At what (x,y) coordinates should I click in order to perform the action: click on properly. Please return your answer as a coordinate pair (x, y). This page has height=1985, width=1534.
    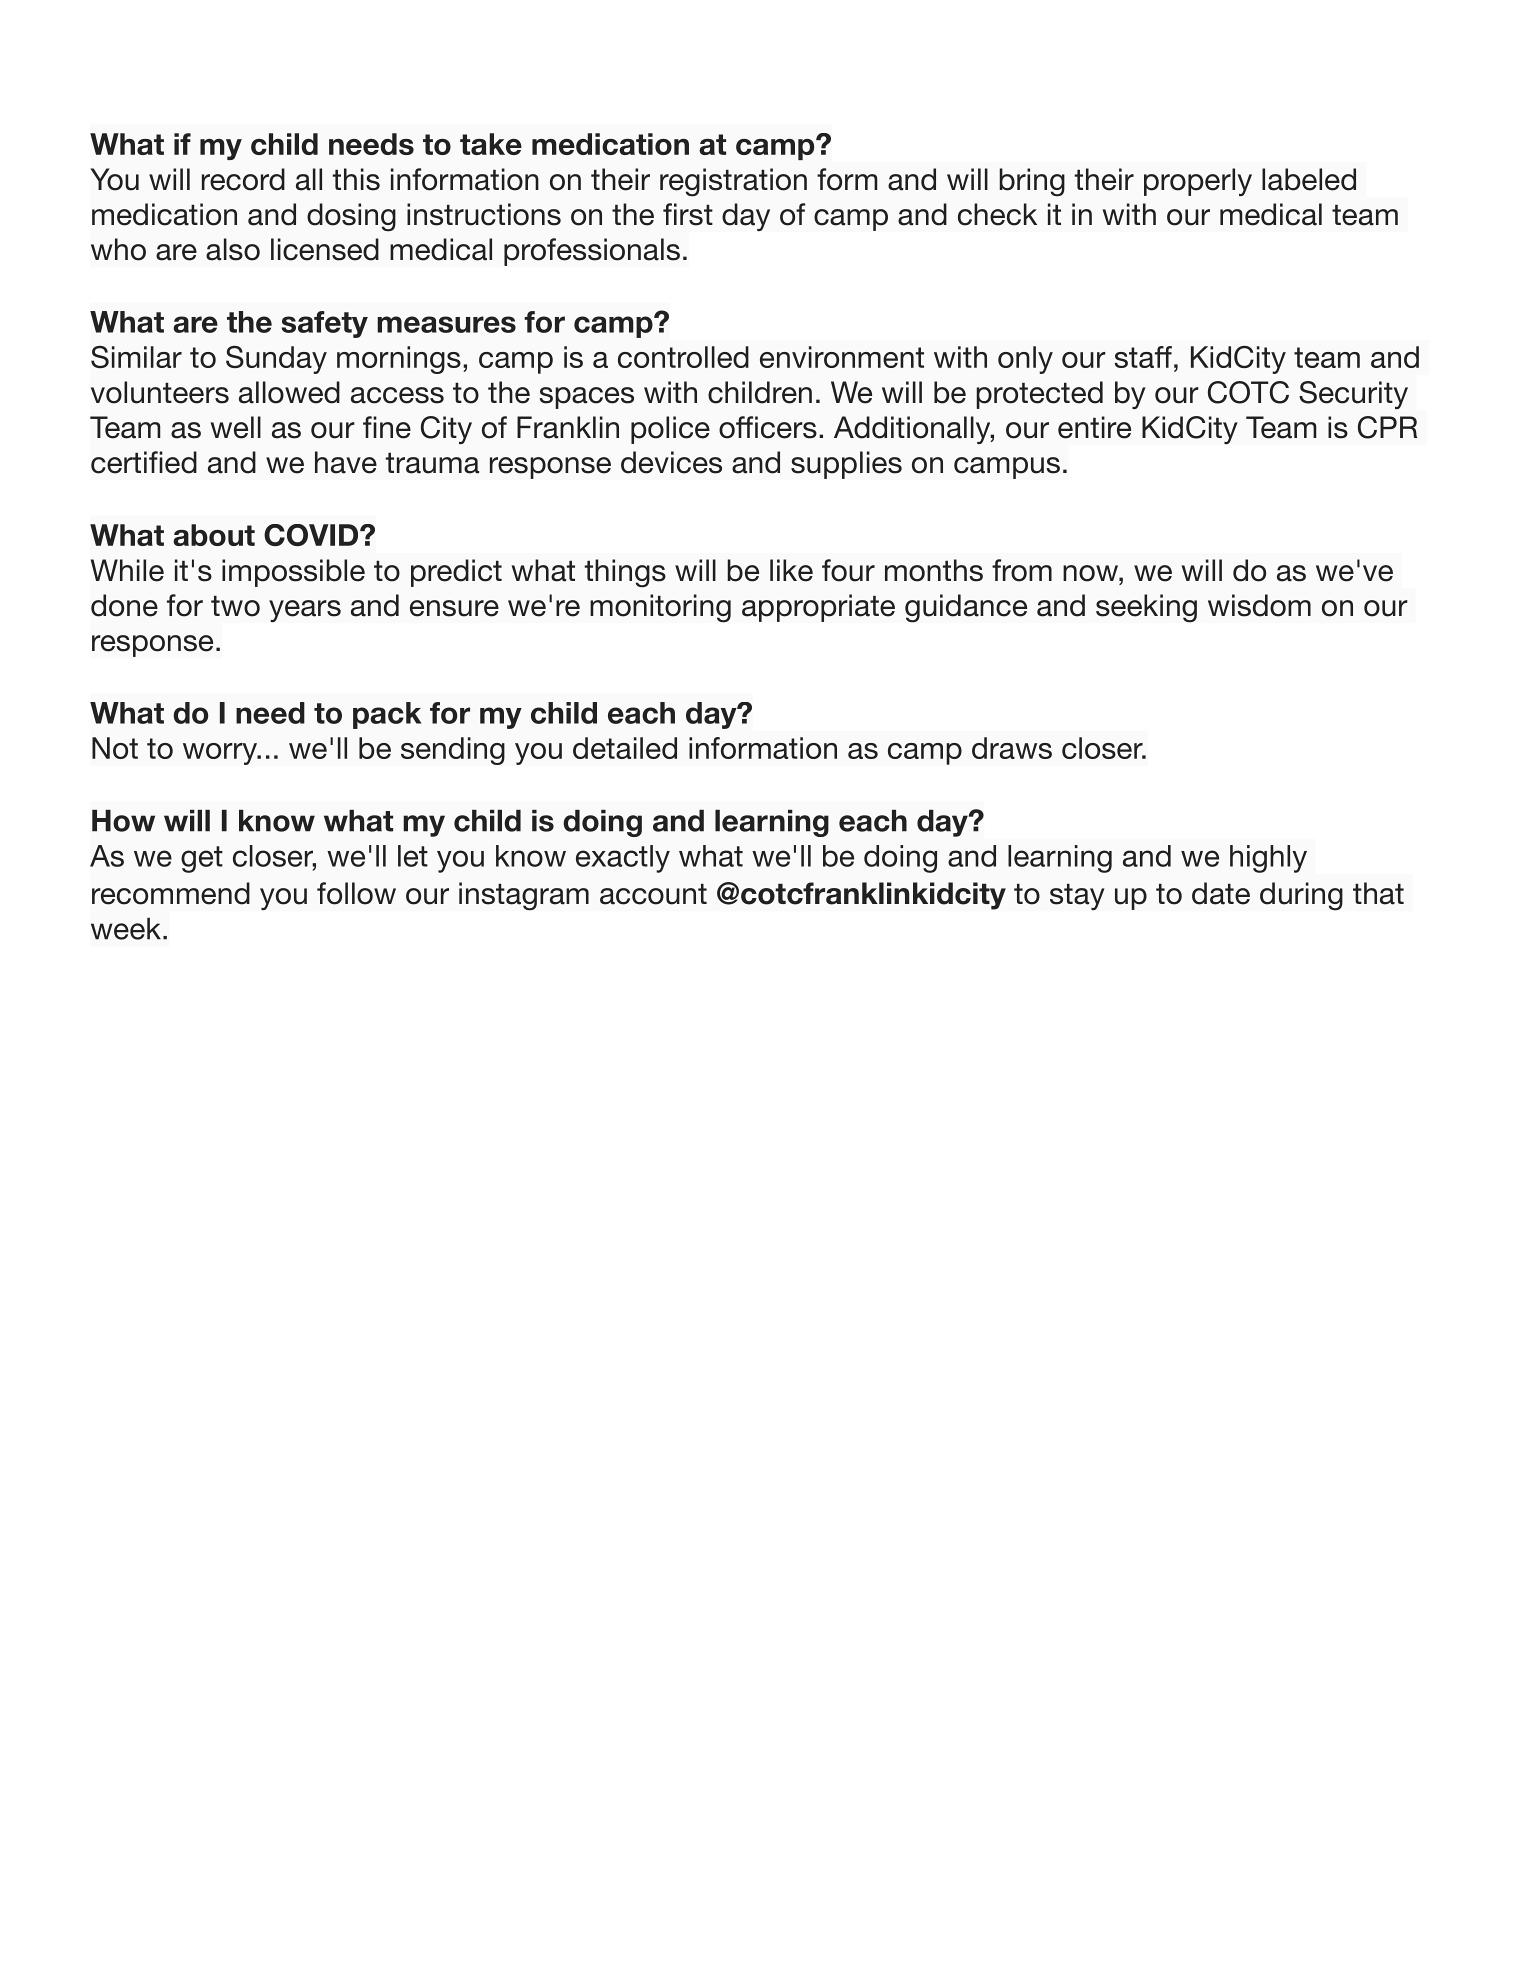
    Looking at the image, I should click on (1198, 182).
